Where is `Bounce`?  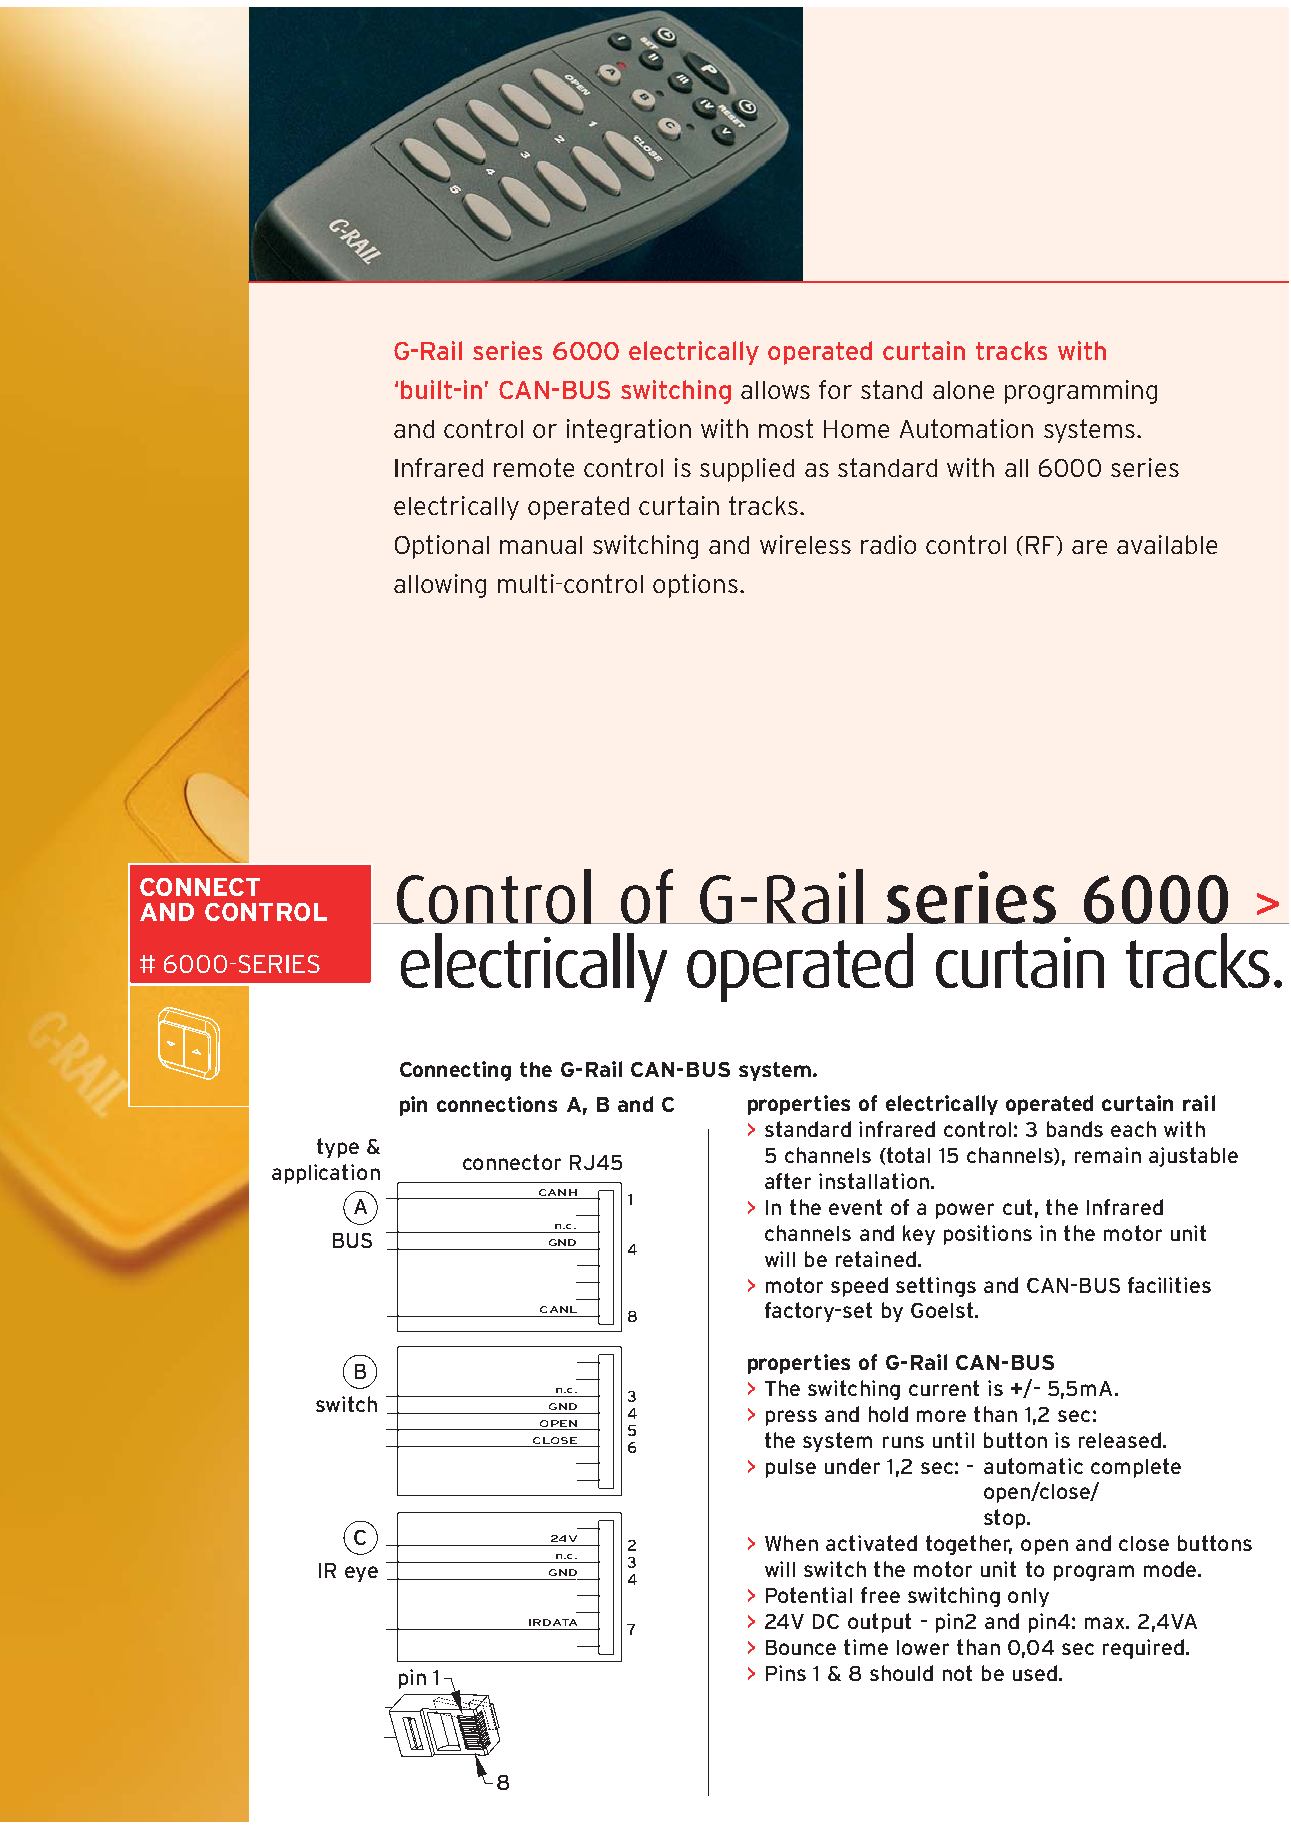 Bounce is located at coordinates (801, 1647).
